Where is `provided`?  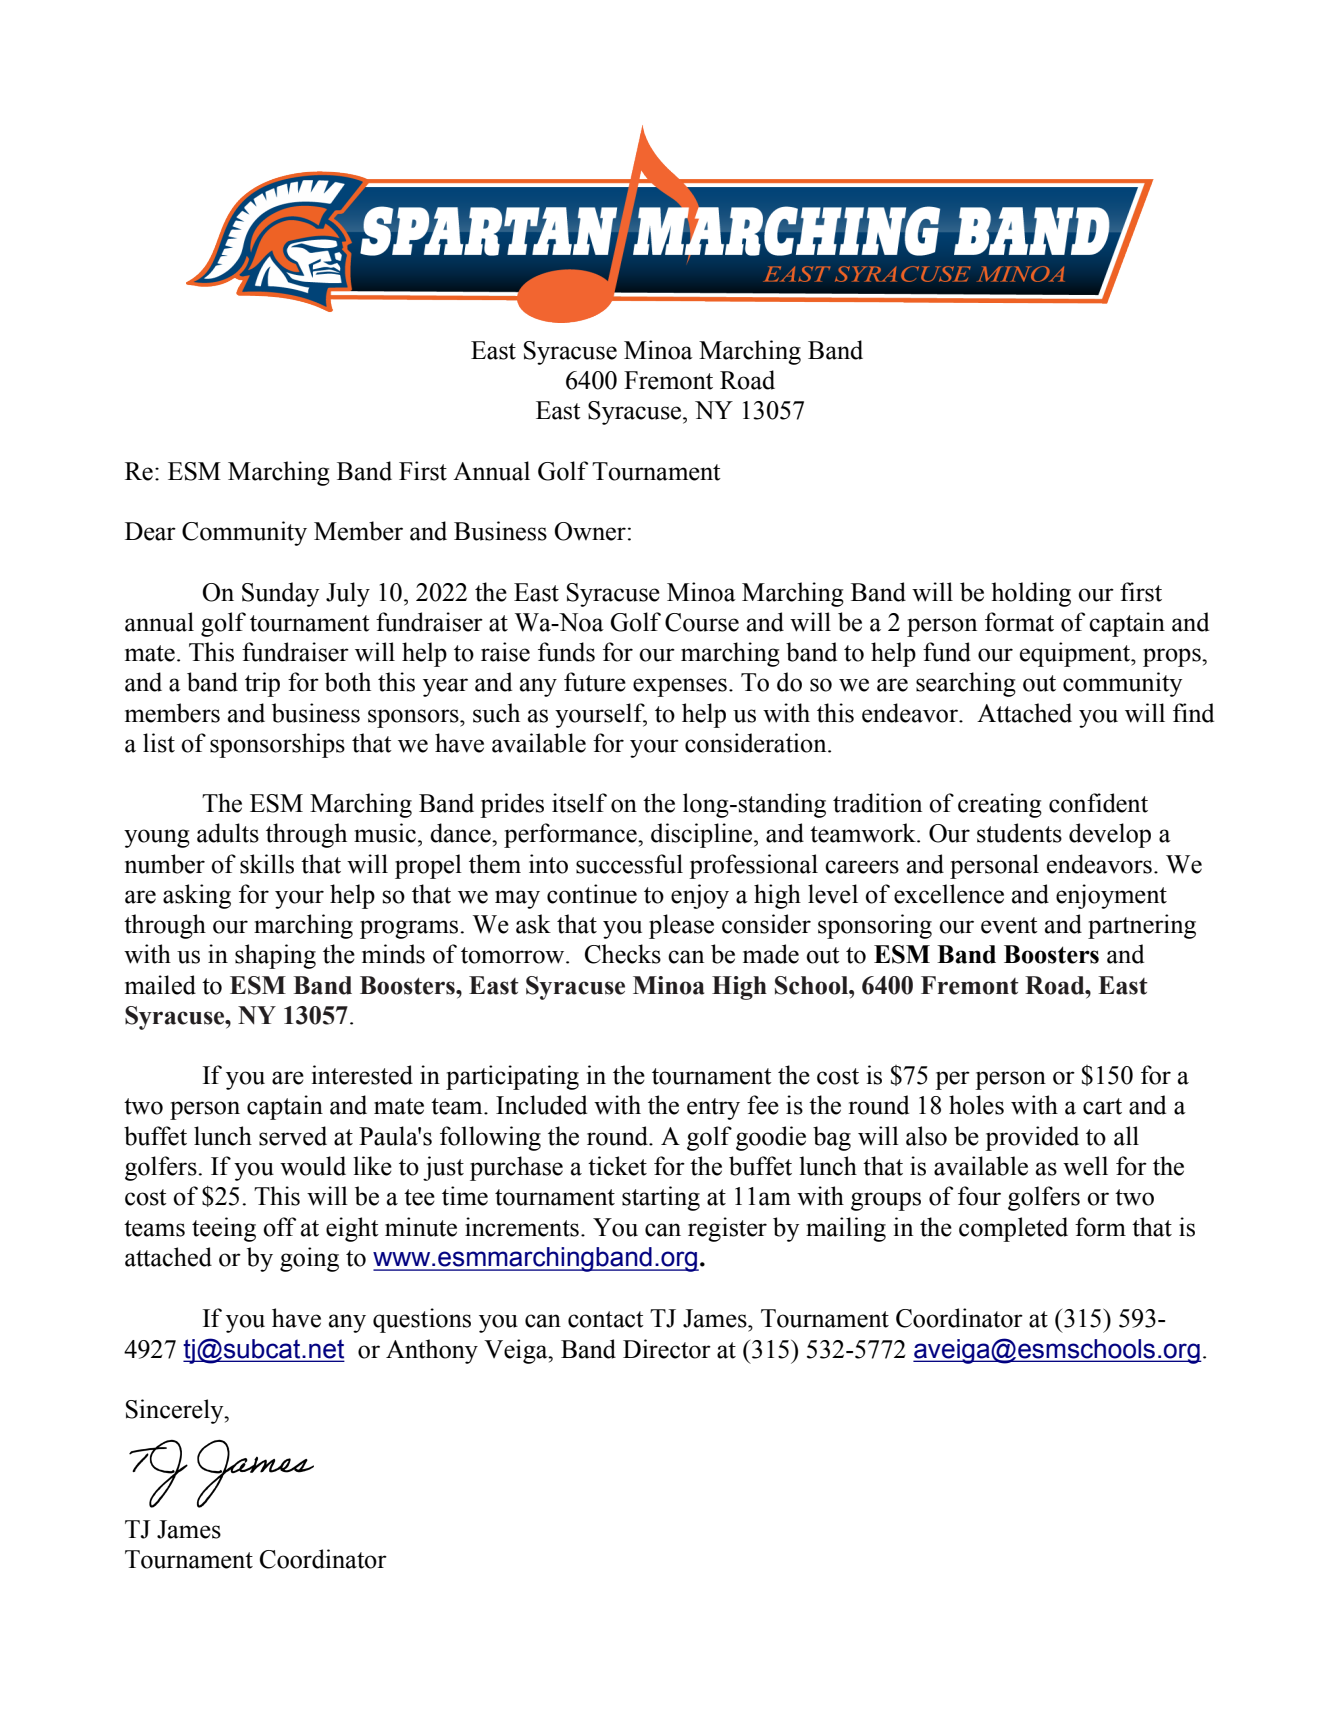 provided is located at coordinates (1032, 1138).
